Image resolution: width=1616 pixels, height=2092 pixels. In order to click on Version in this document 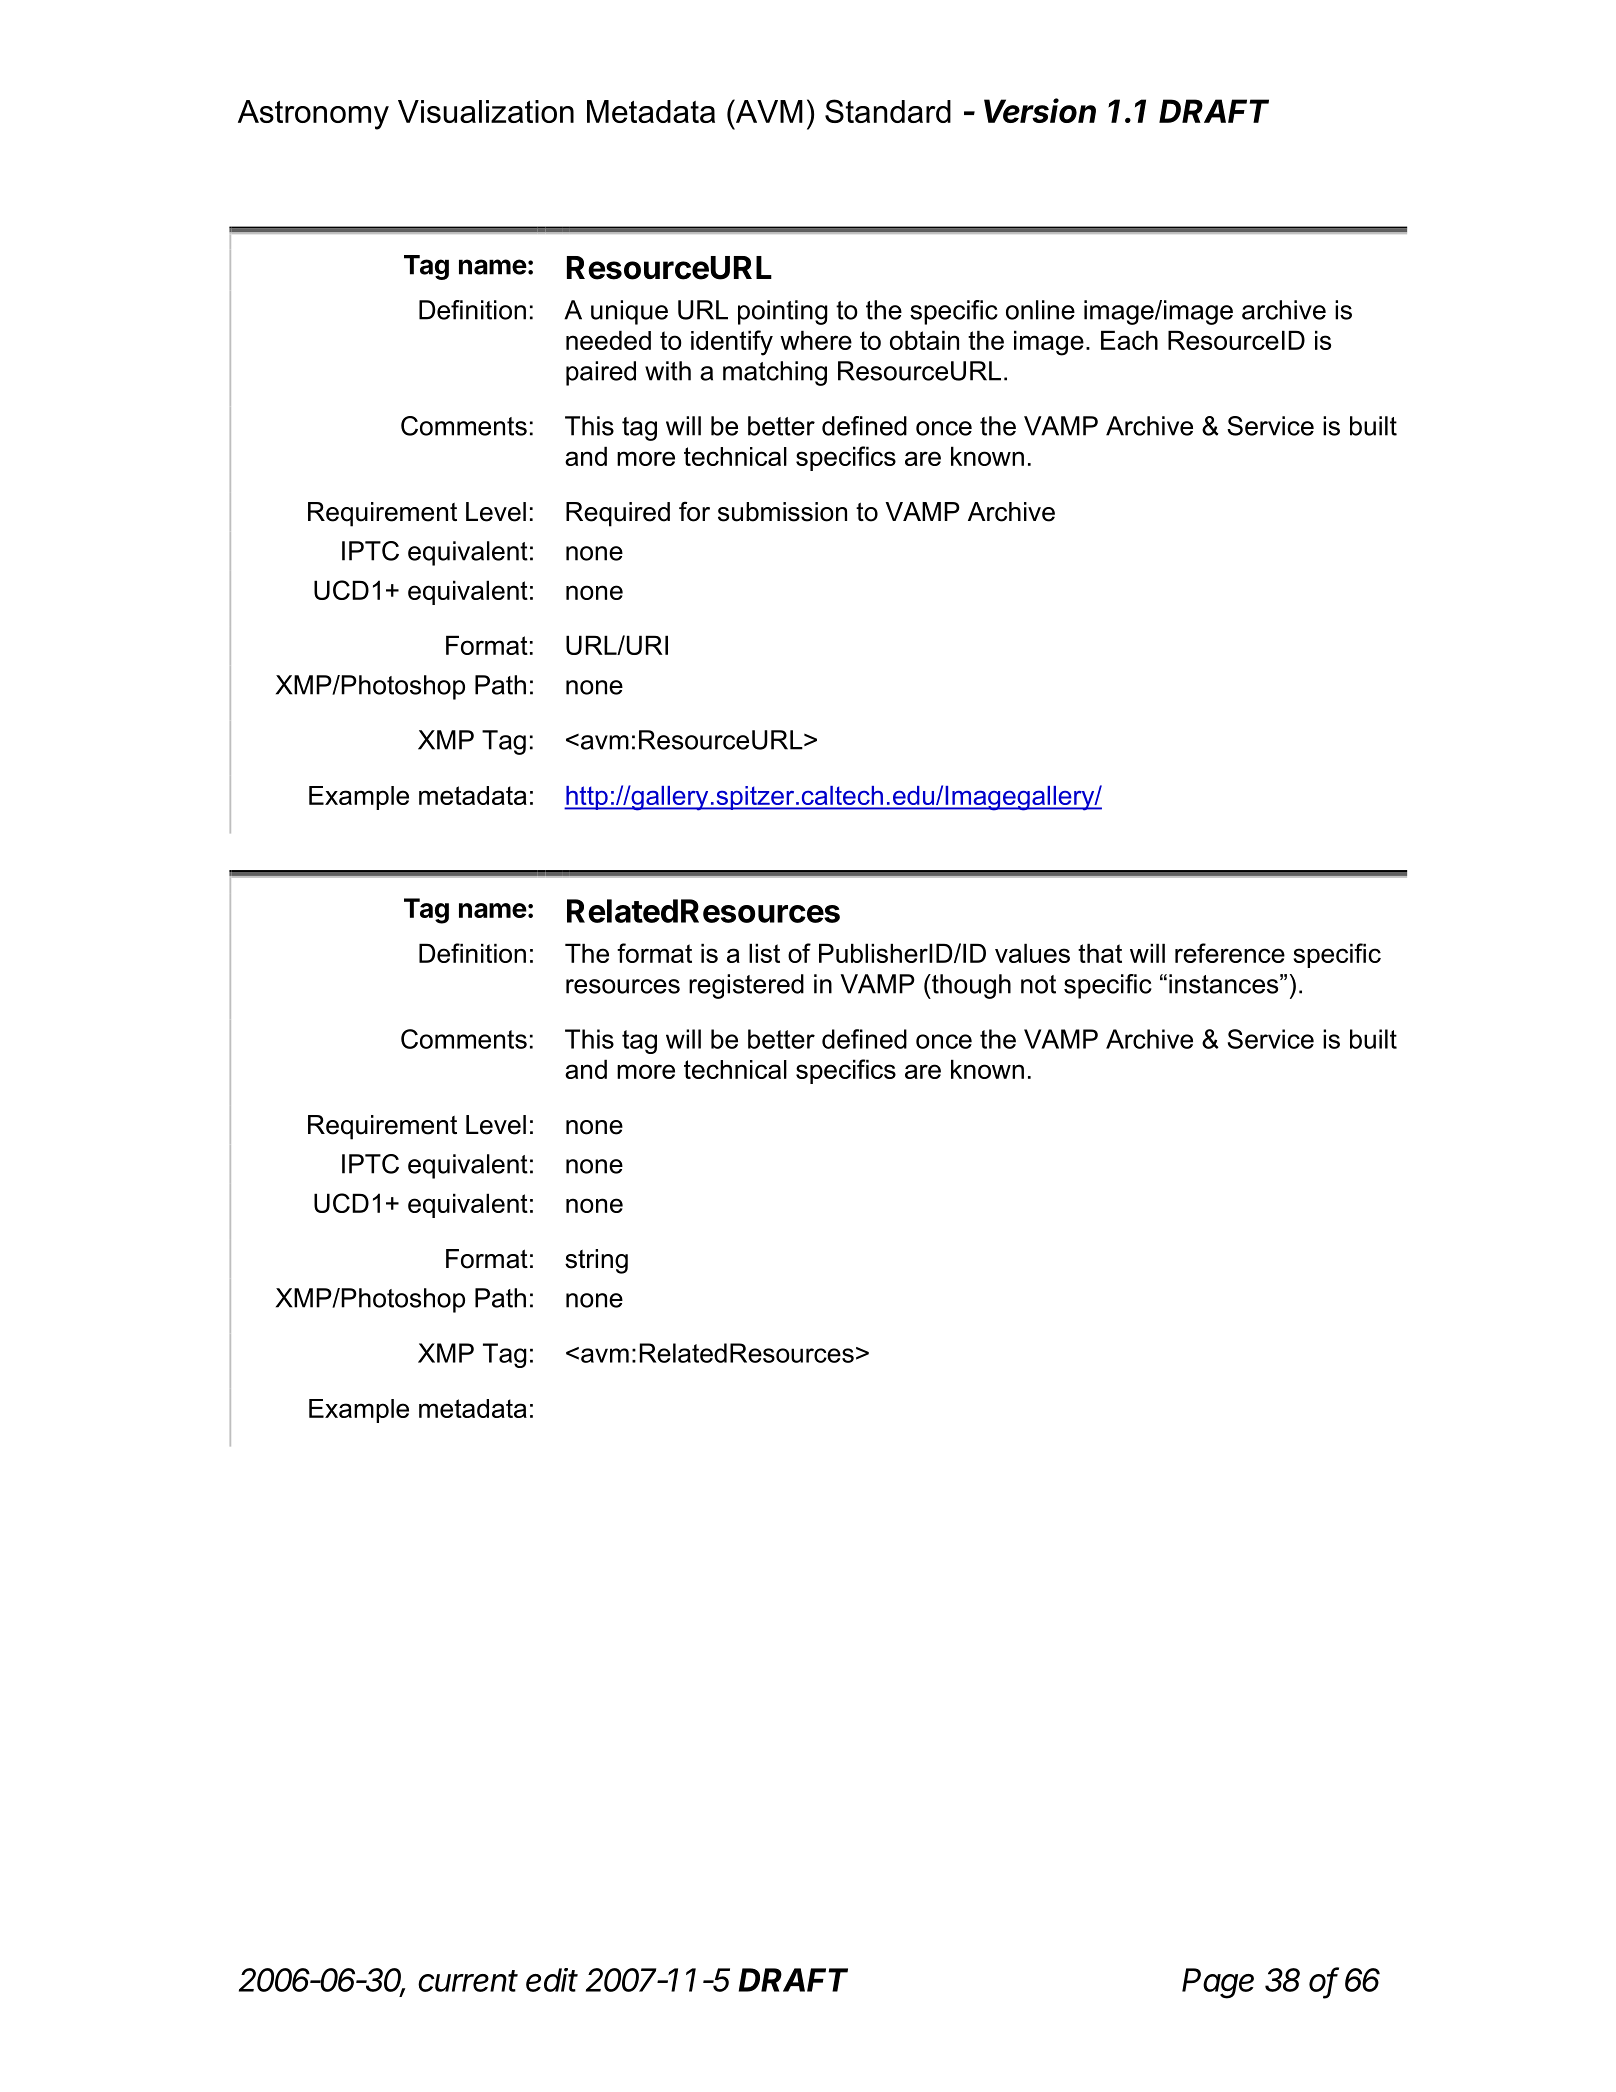, I will do `click(1040, 110)`.
